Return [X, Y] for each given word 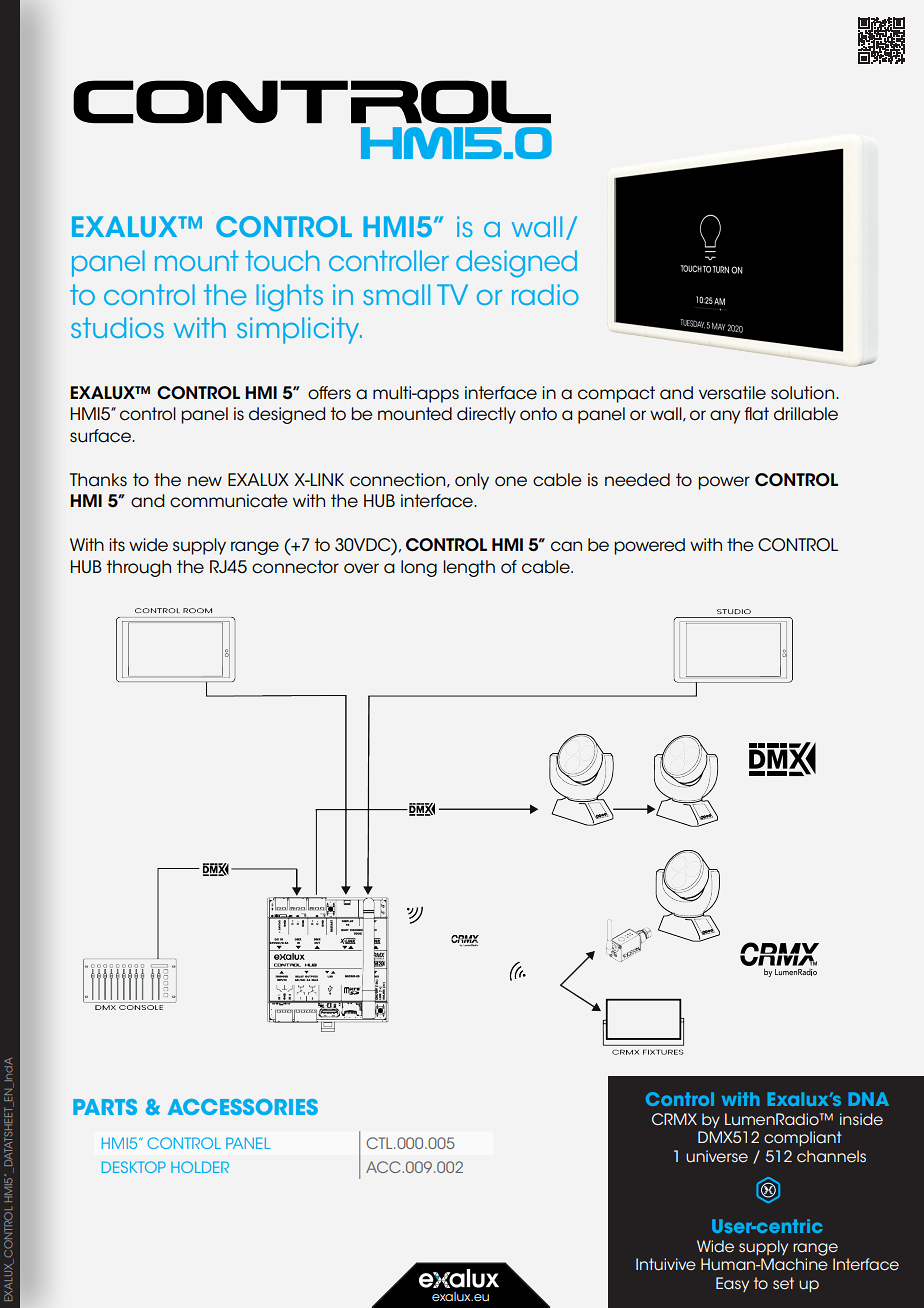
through [138, 568]
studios [117, 327]
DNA [868, 1099]
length [469, 568]
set [783, 1283]
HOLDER [200, 1167]
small [396, 294]
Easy [732, 1284]
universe [717, 1156]
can [566, 546]
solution [804, 393]
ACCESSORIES [243, 1107]
